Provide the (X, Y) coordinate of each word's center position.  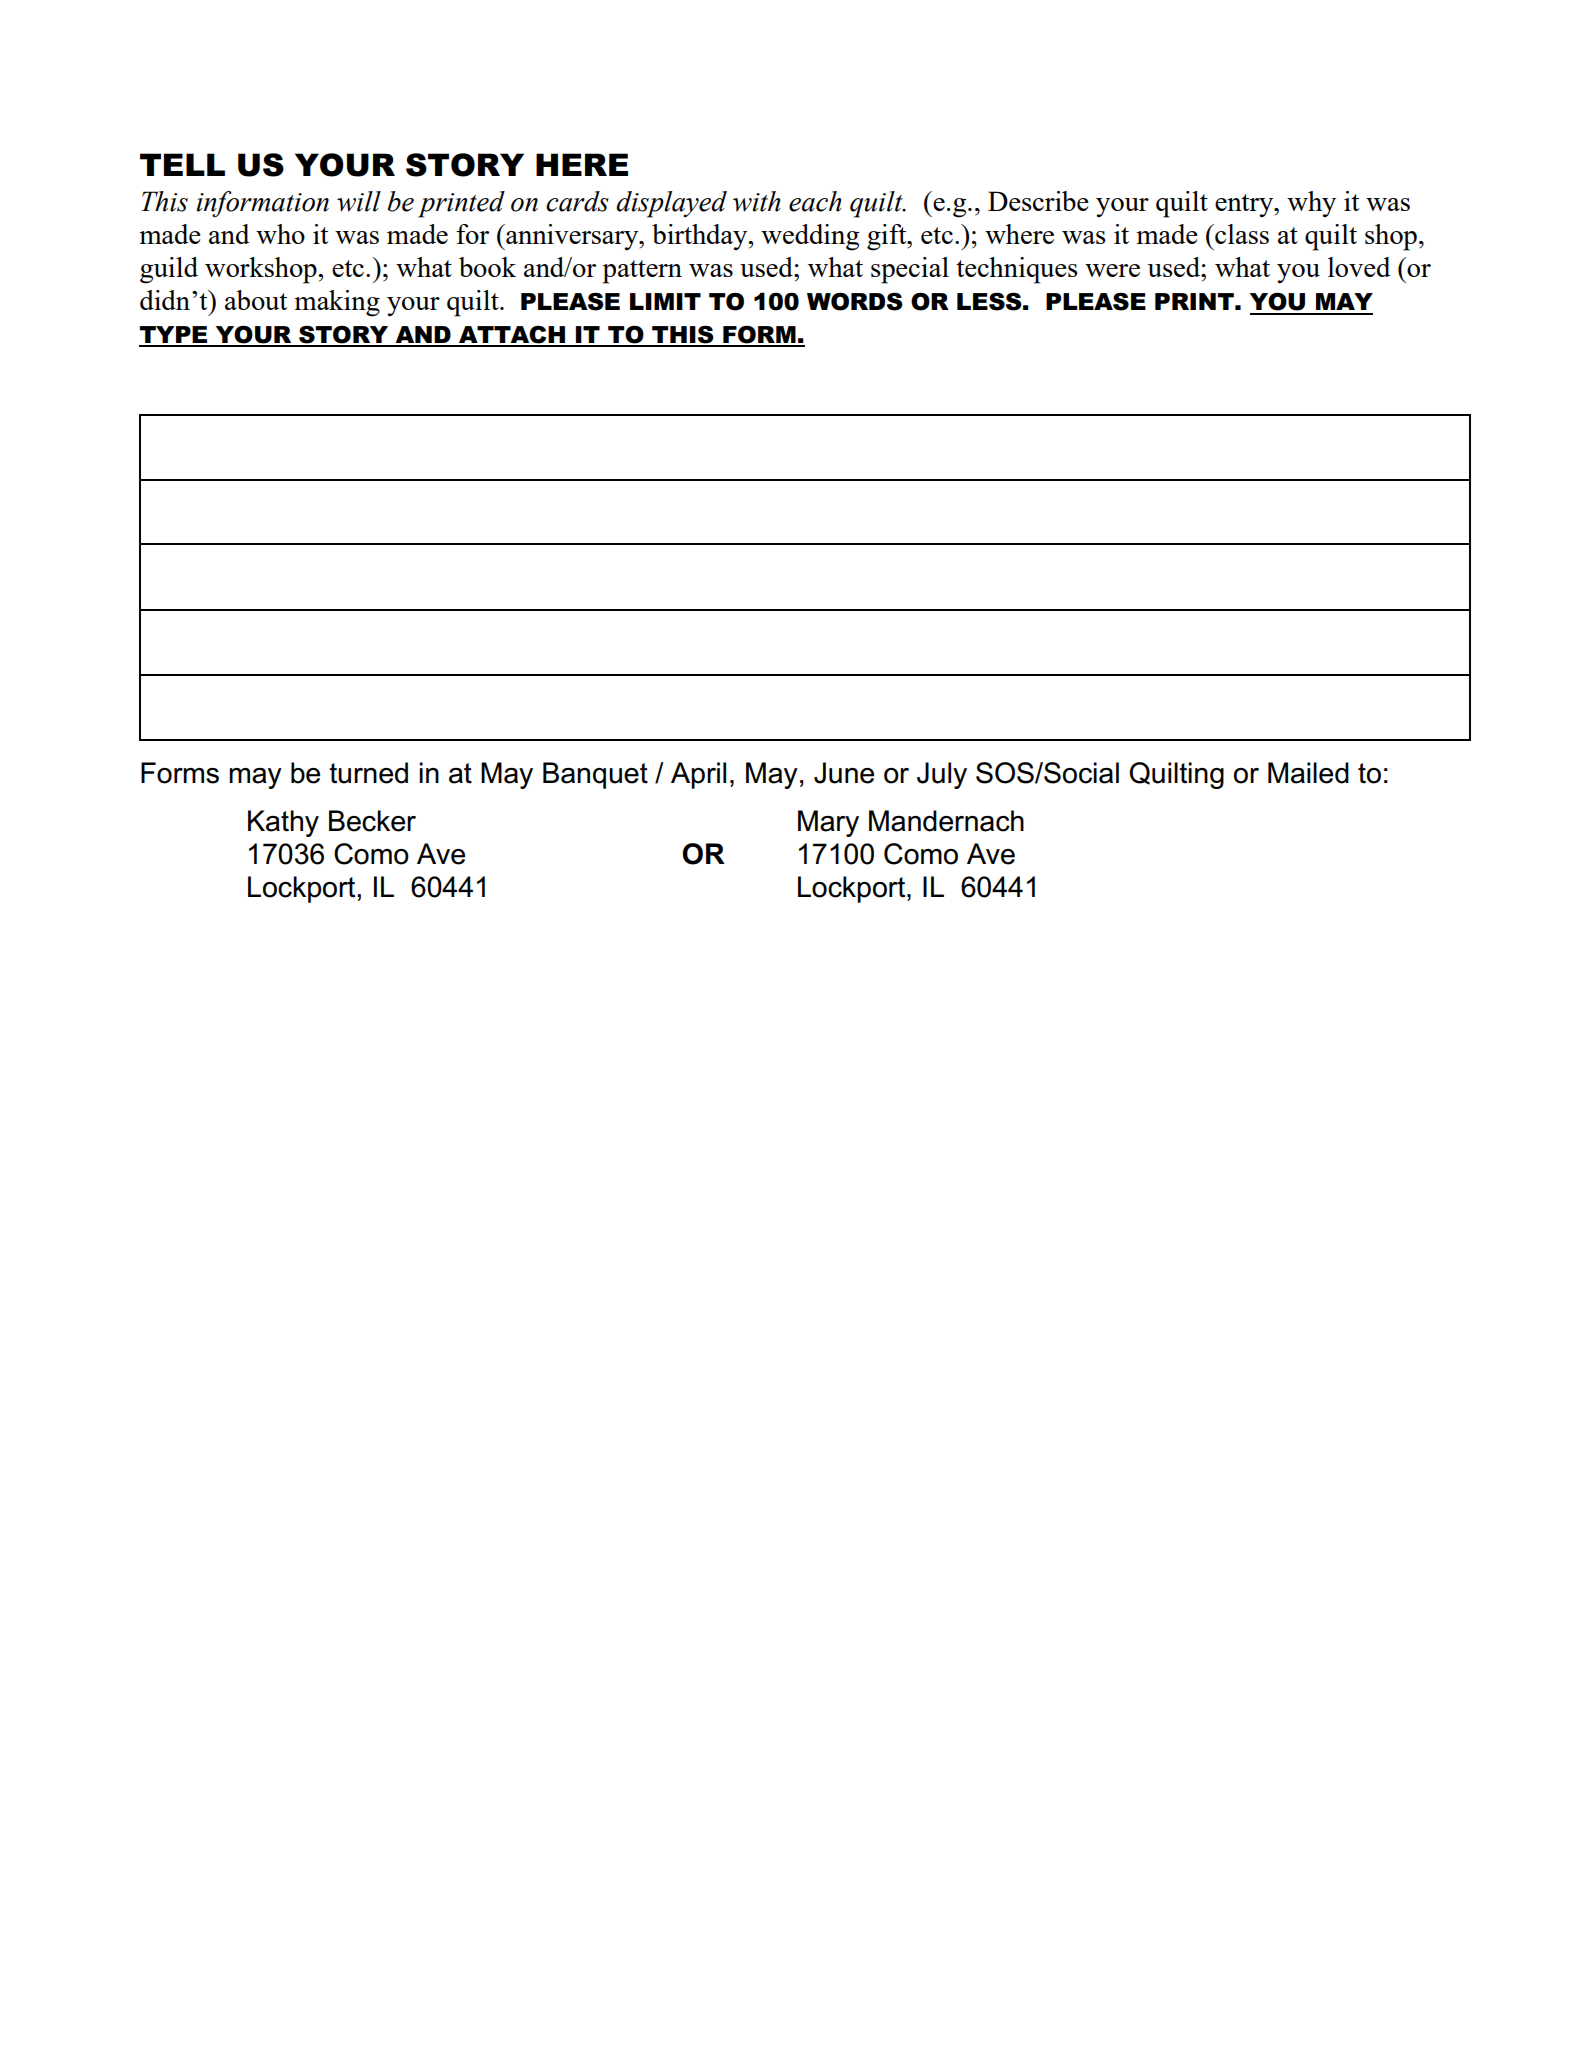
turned (368, 773)
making (337, 303)
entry (1245, 206)
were (1112, 270)
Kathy (283, 823)
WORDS (855, 301)
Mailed (1308, 773)
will (359, 201)
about (256, 300)
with (757, 201)
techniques (1017, 270)
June (844, 773)
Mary (828, 823)
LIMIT (665, 301)
